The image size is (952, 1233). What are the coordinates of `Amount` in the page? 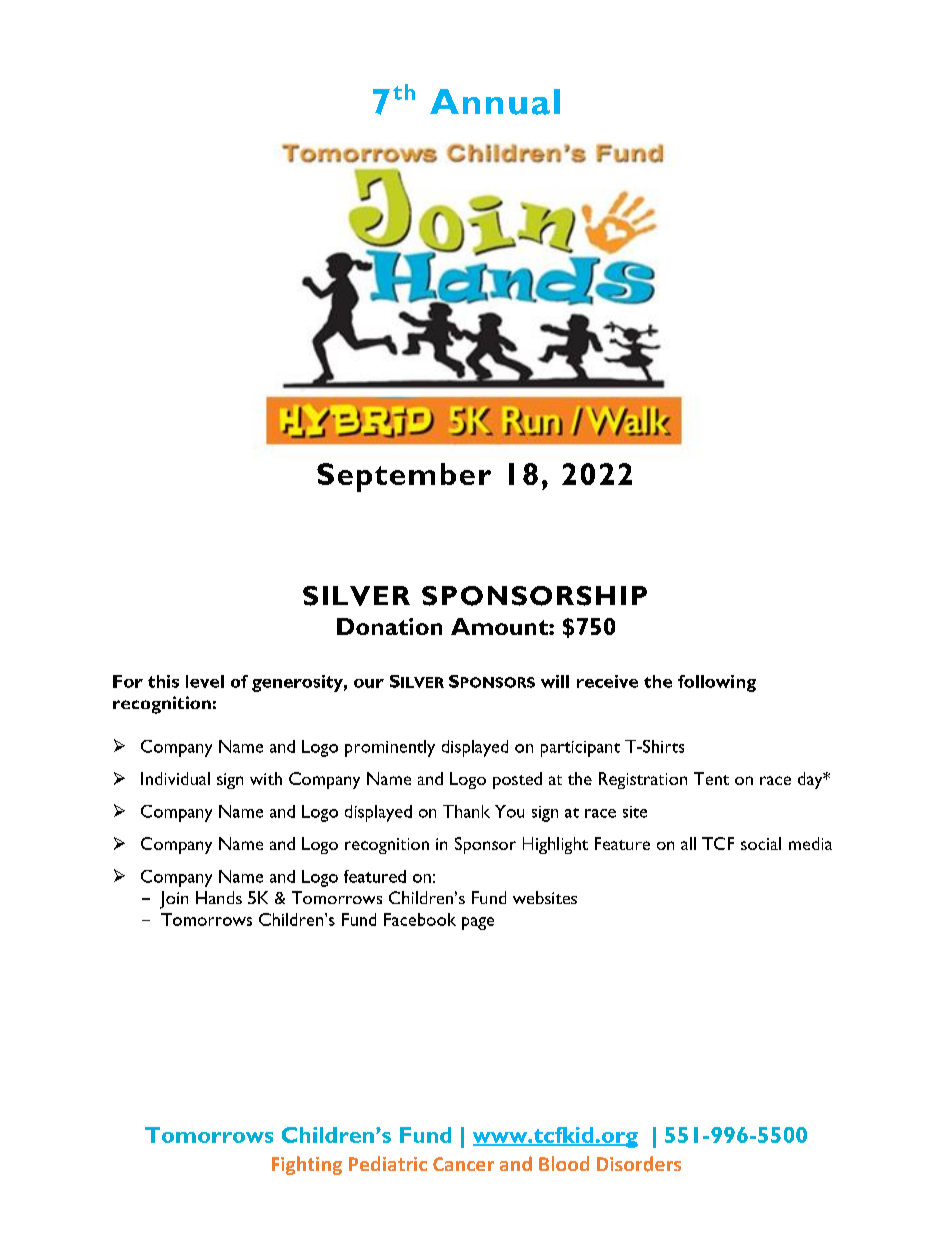 It's located at (500, 626).
